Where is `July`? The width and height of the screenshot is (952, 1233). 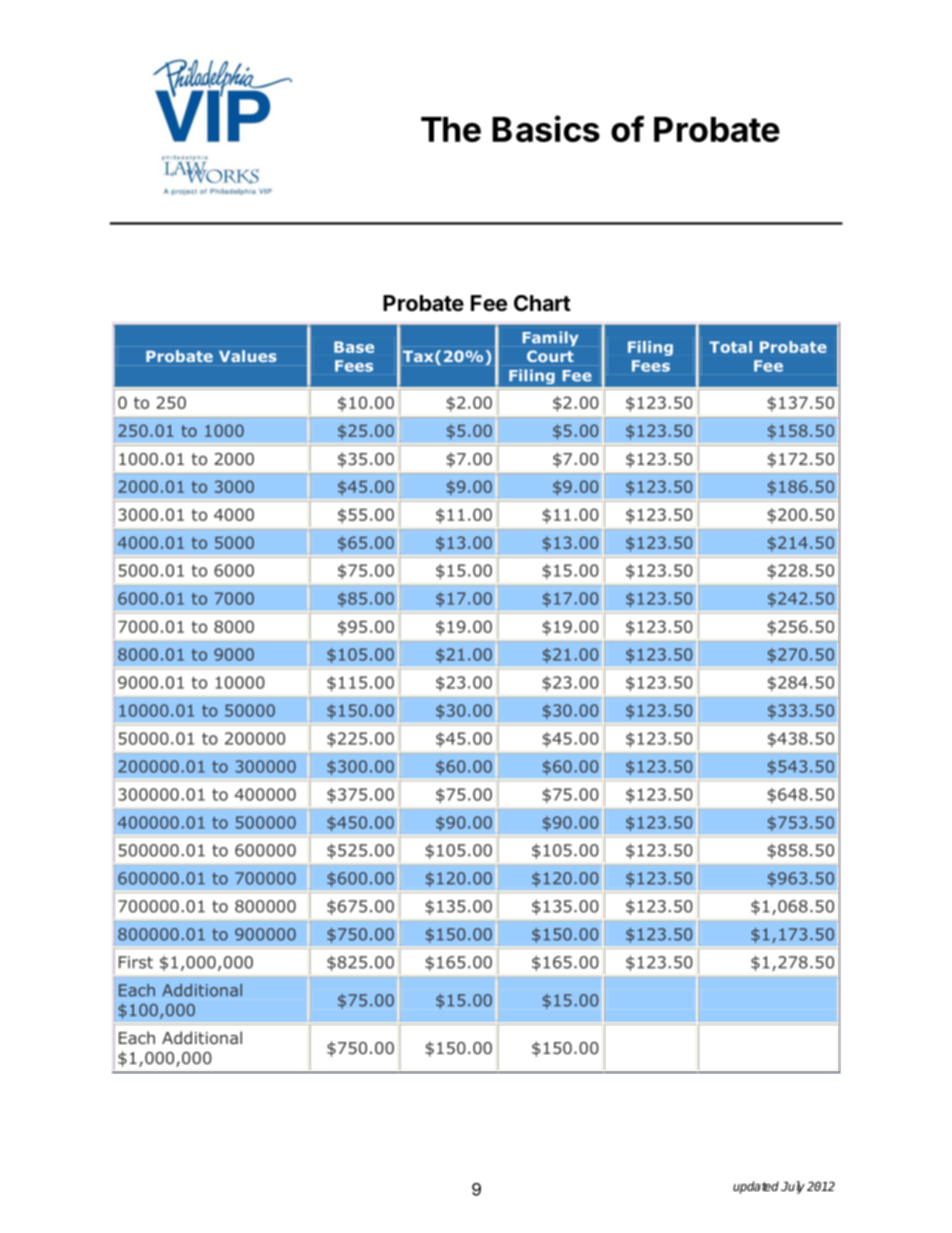
July is located at coordinates (793, 1187).
